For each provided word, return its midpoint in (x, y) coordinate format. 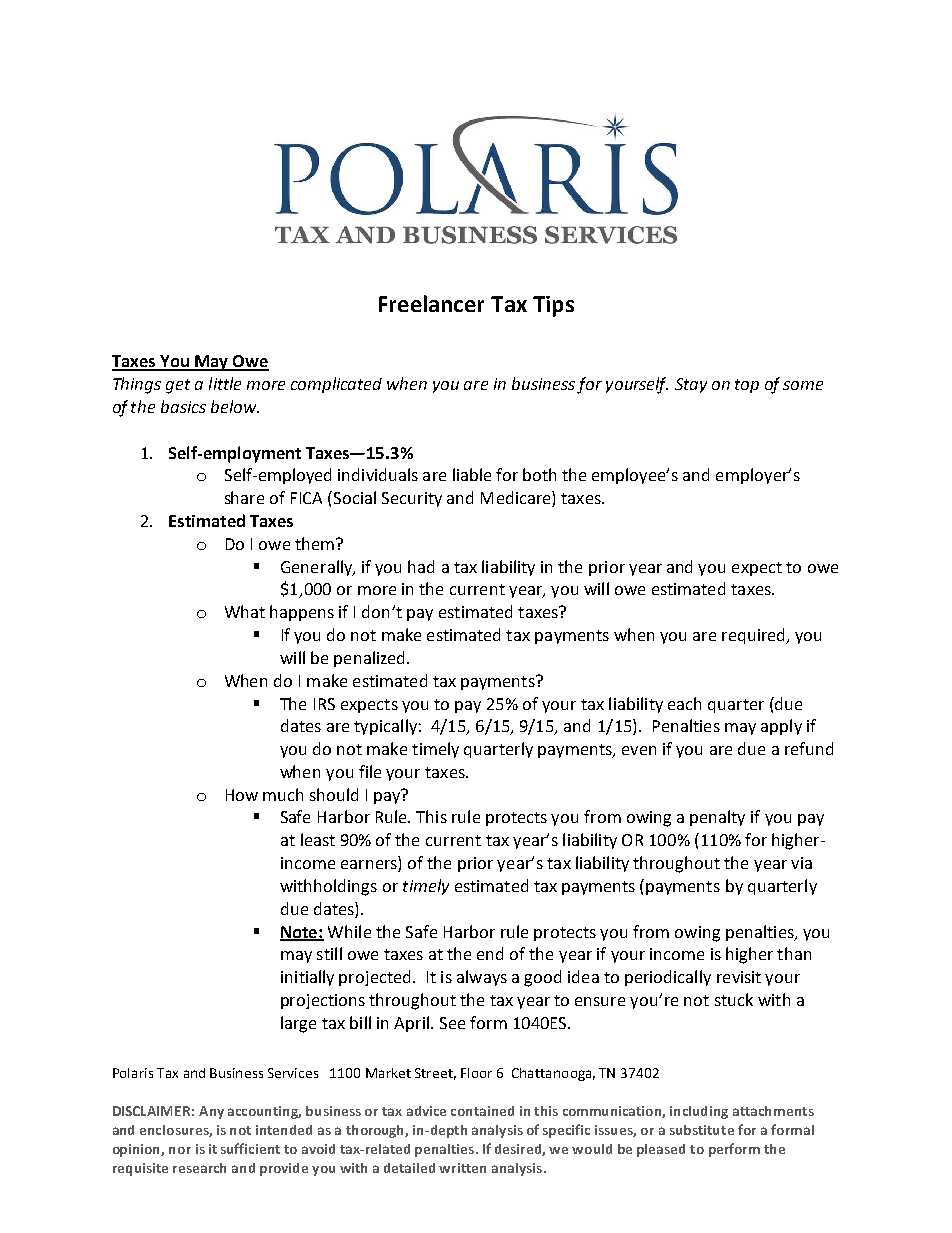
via (801, 863)
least (318, 839)
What (245, 611)
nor (180, 1150)
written (462, 1168)
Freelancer (431, 303)
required (755, 636)
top (747, 386)
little (225, 383)
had (421, 566)
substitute (702, 1130)
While (349, 931)
